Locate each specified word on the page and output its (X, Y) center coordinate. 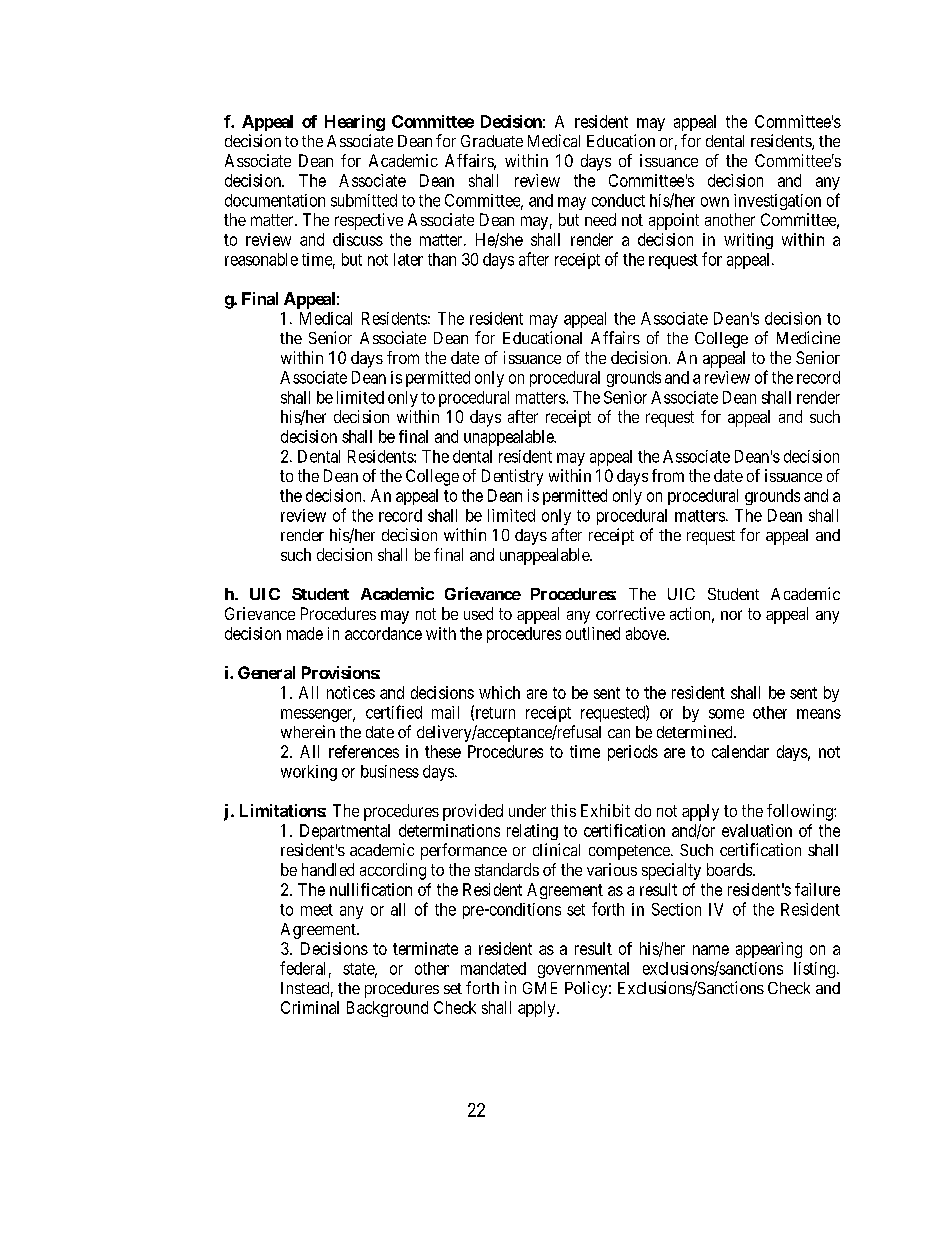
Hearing (355, 123)
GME (540, 988)
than (442, 259)
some (726, 714)
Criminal (310, 1007)
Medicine (808, 337)
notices (351, 692)
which (499, 692)
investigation (777, 202)
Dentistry (512, 477)
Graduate (492, 141)
